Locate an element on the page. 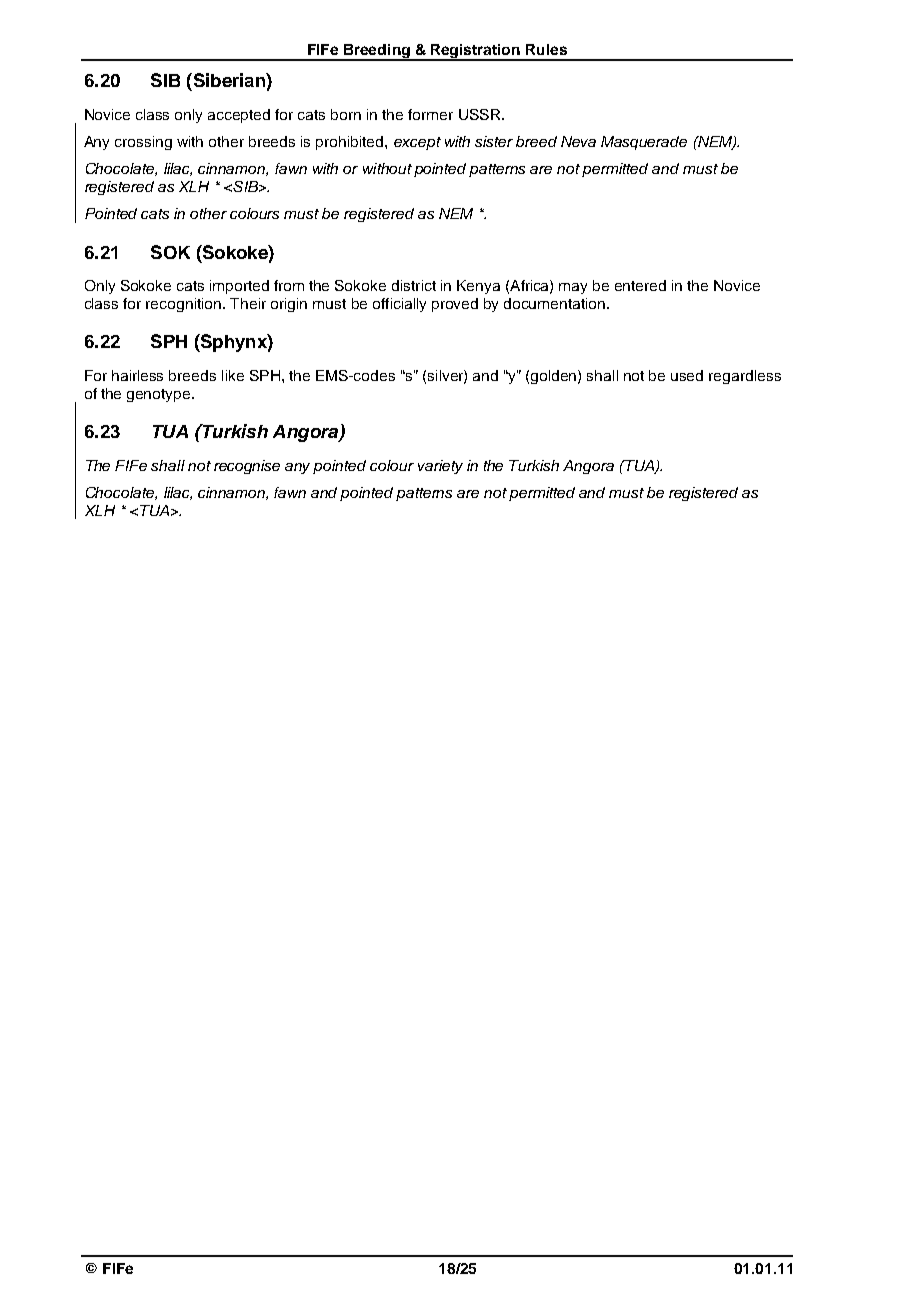  variety is located at coordinates (440, 467).
